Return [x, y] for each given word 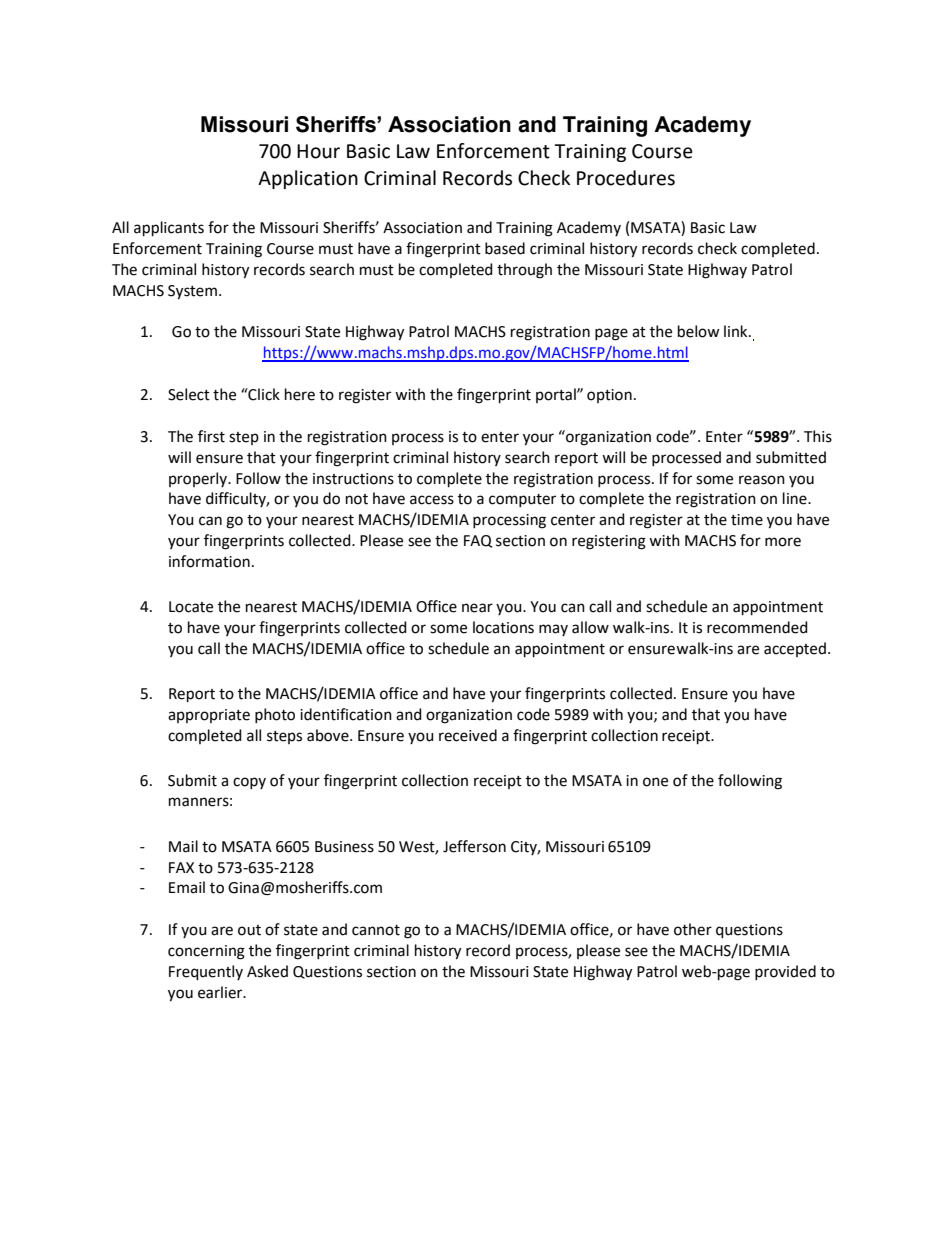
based [505, 248]
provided [785, 972]
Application [308, 179]
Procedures [626, 178]
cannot [376, 930]
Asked [267, 971]
